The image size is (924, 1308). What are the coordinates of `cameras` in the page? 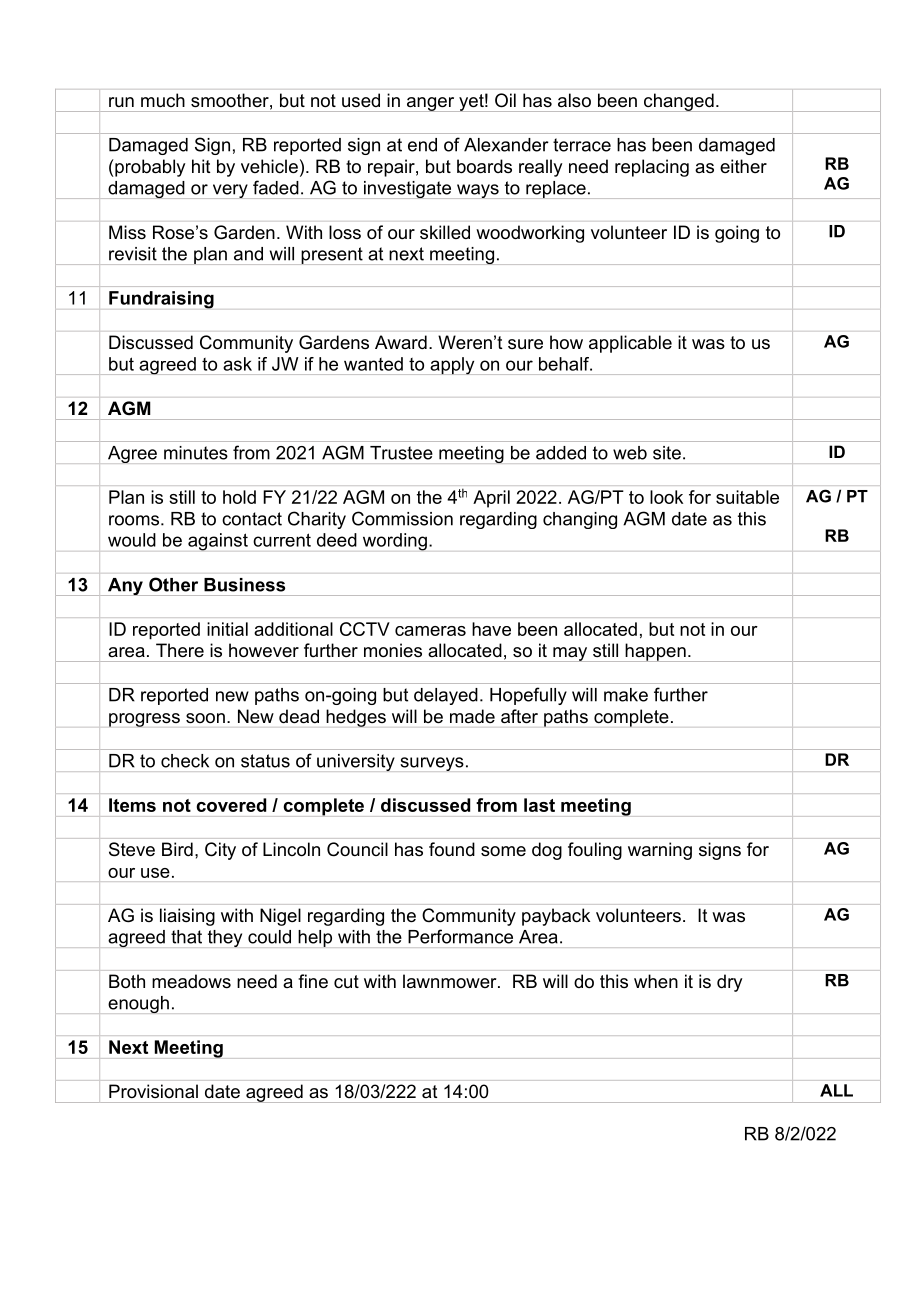 It's located at (430, 631).
